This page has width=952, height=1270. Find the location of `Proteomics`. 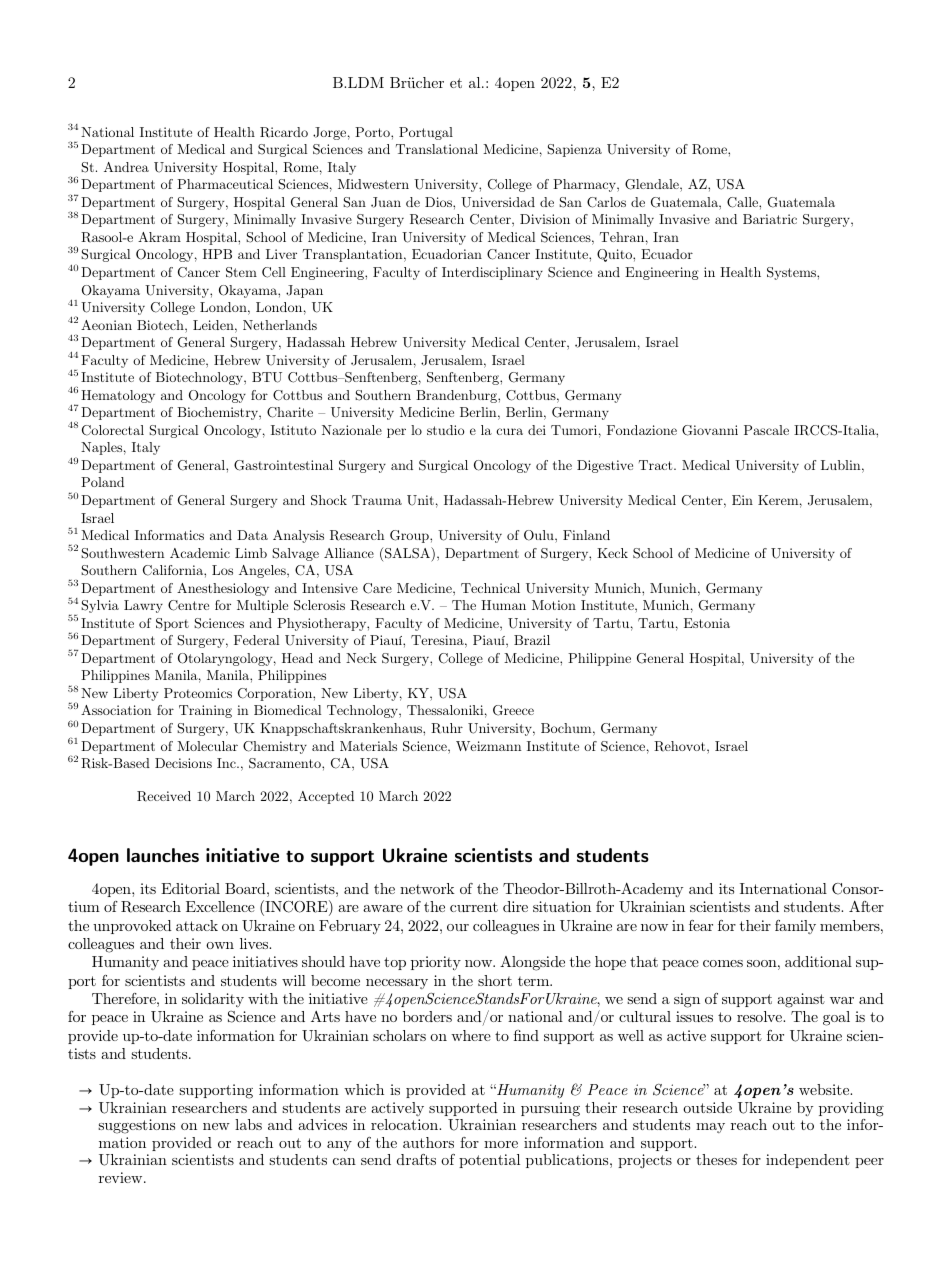

Proteomics is located at coordinates (198, 693).
